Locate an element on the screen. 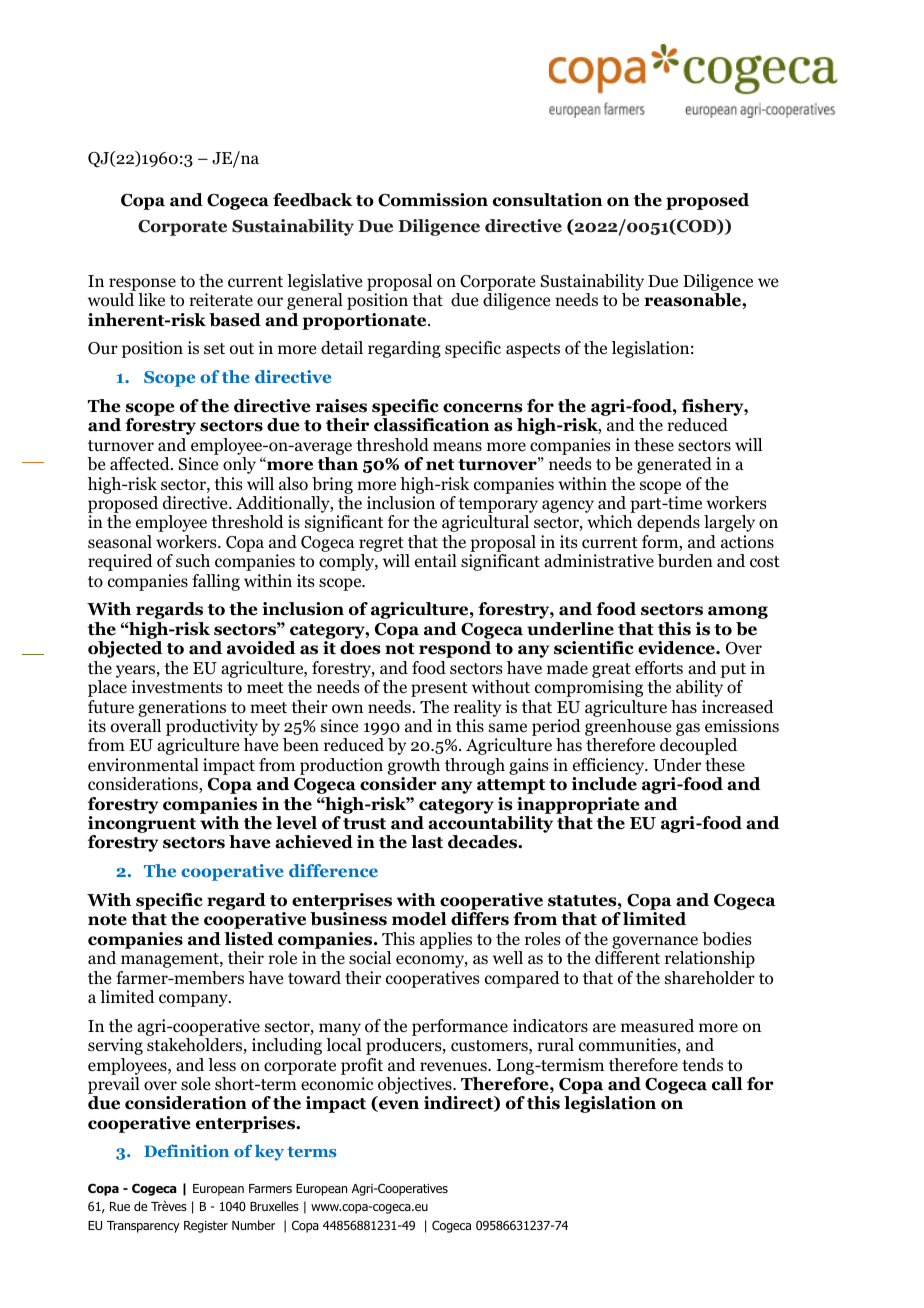 Image resolution: width=924 pixels, height=1308 pixels. objectives is located at coordinates (415, 1087).
